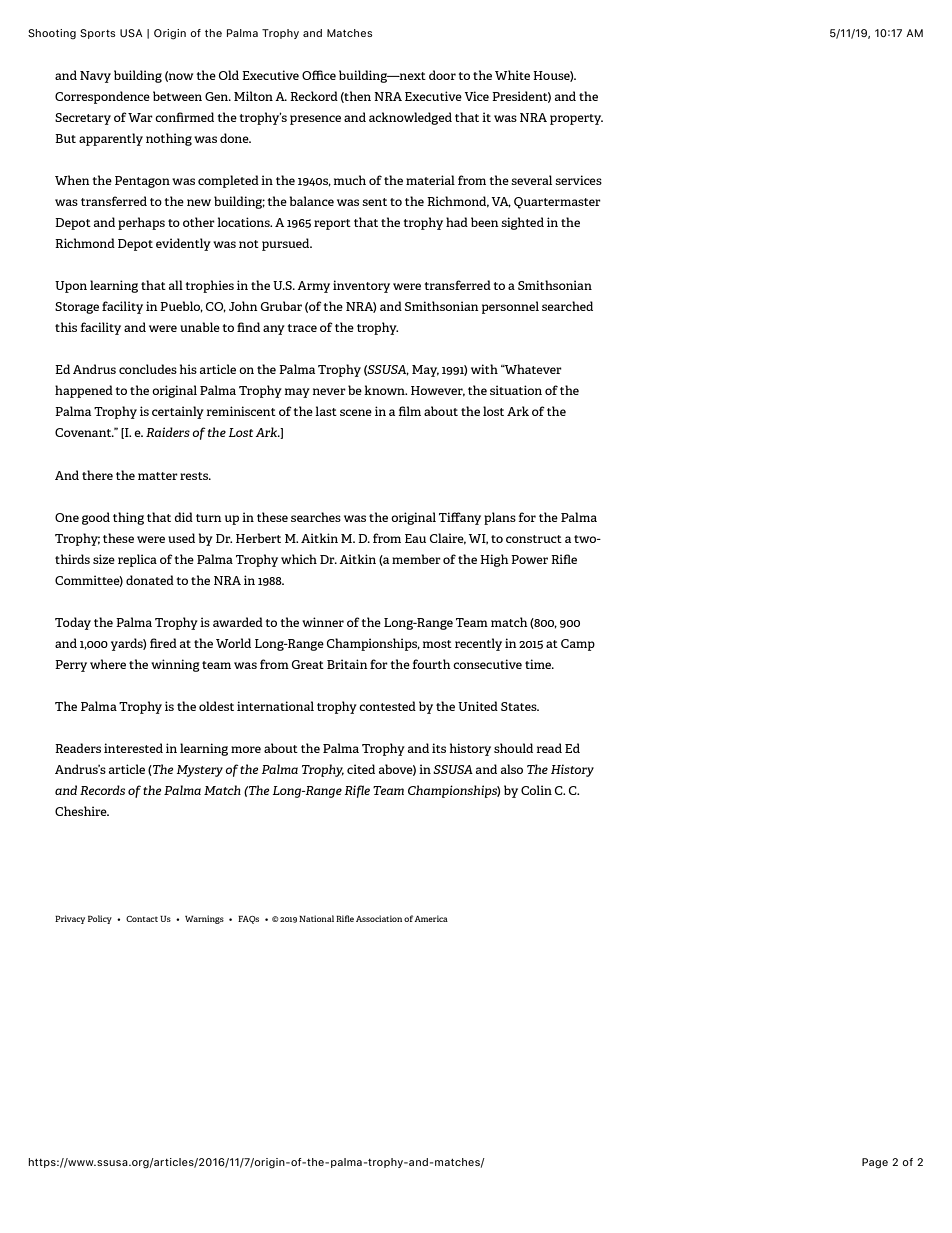 The width and height of the screenshot is (952, 1233). I want to click on America, so click(431, 918).
